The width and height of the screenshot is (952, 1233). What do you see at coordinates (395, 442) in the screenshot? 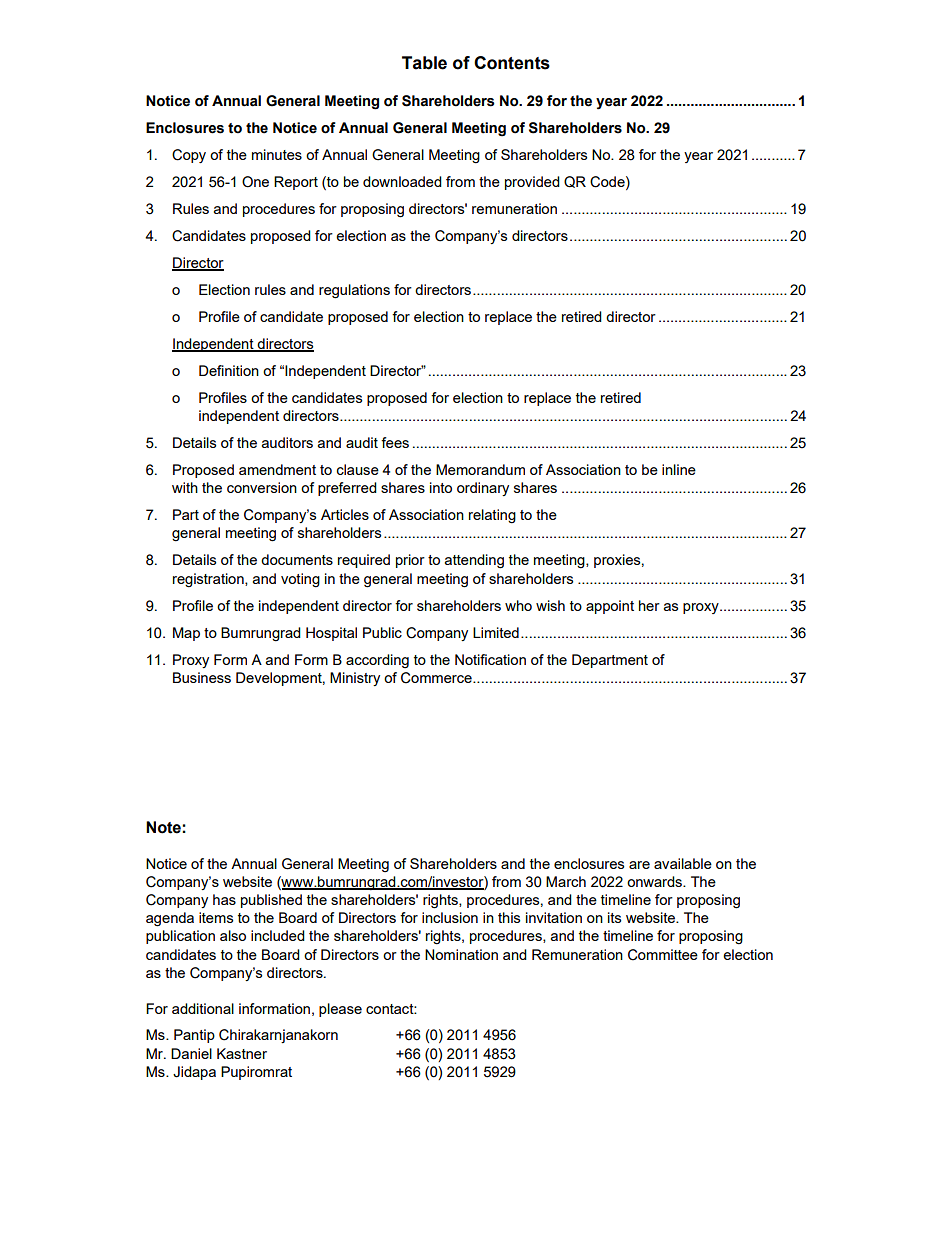
I see `fees` at bounding box center [395, 442].
